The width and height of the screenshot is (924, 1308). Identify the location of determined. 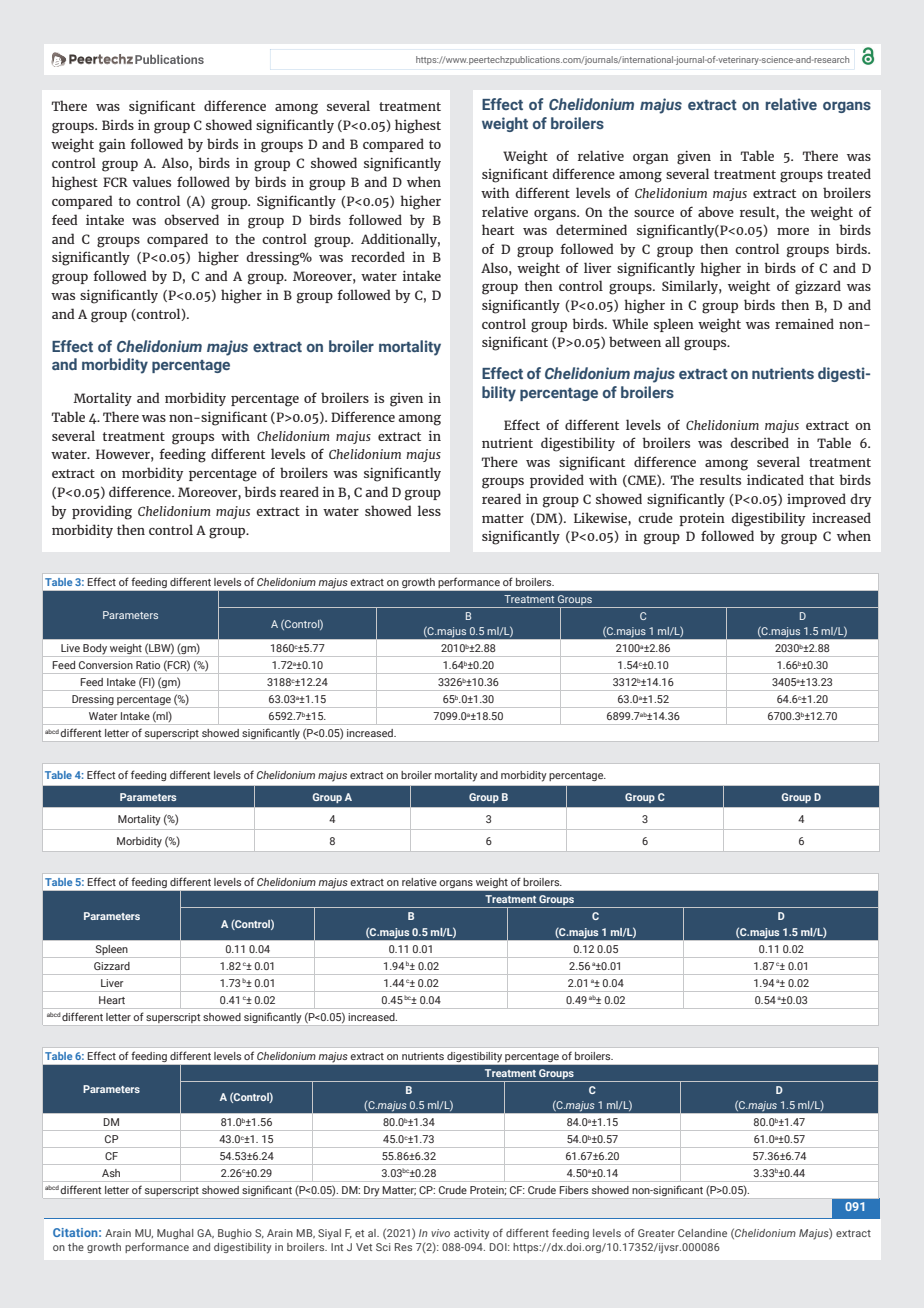
(591, 229).
